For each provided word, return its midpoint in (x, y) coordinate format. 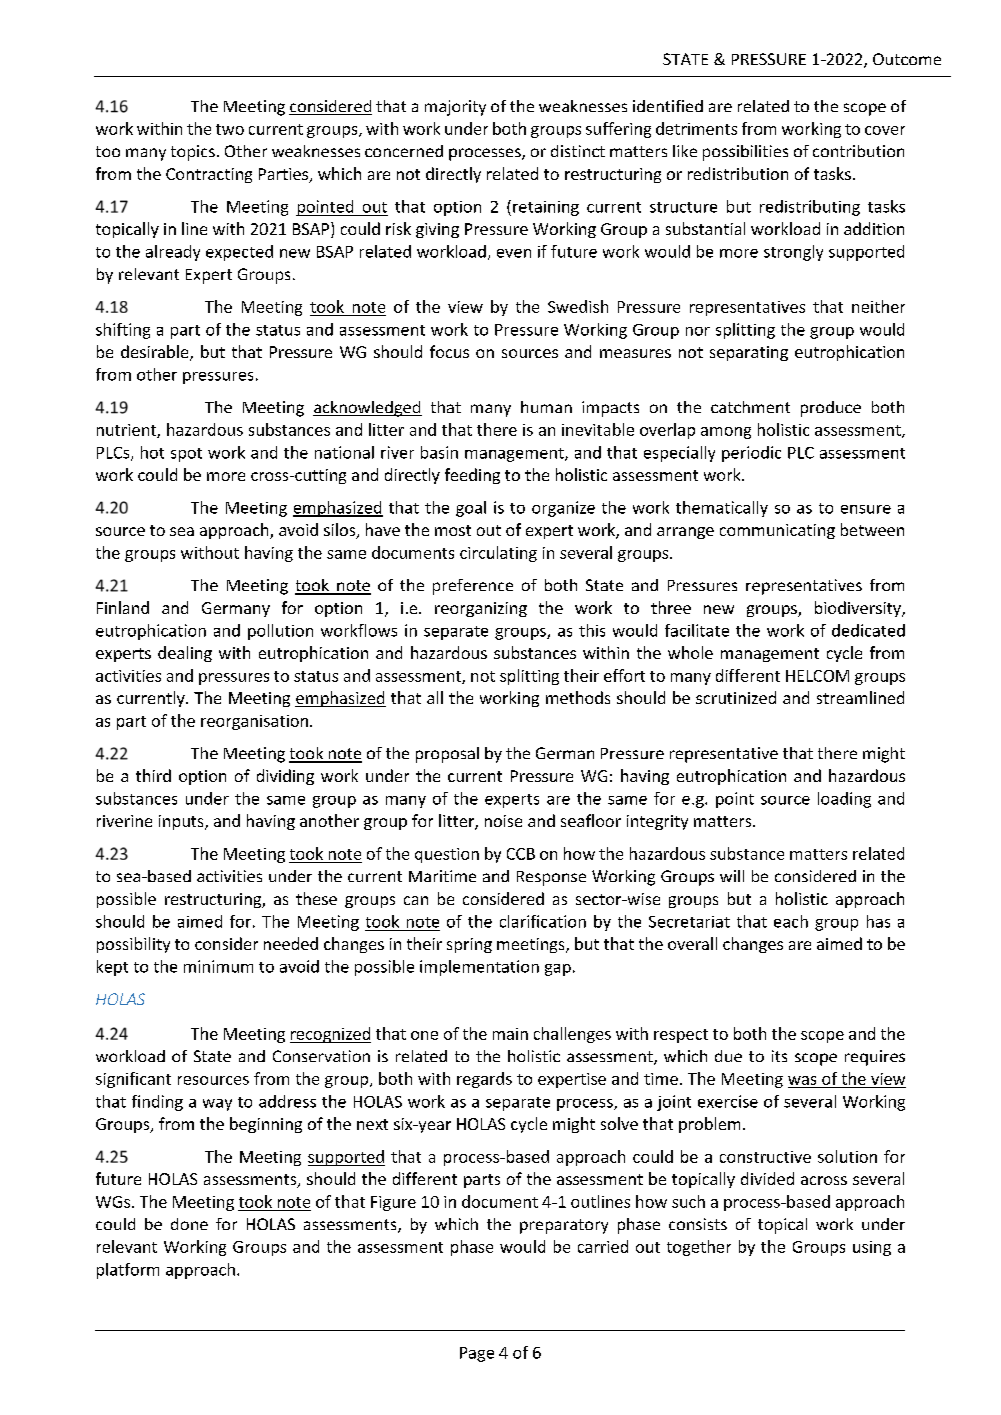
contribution (858, 151)
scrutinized (736, 697)
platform (128, 1271)
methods (578, 697)
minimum (218, 966)
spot (186, 455)
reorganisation (254, 722)
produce (831, 409)
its (779, 1056)
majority (455, 108)
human (546, 407)
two (230, 129)
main (510, 1034)
